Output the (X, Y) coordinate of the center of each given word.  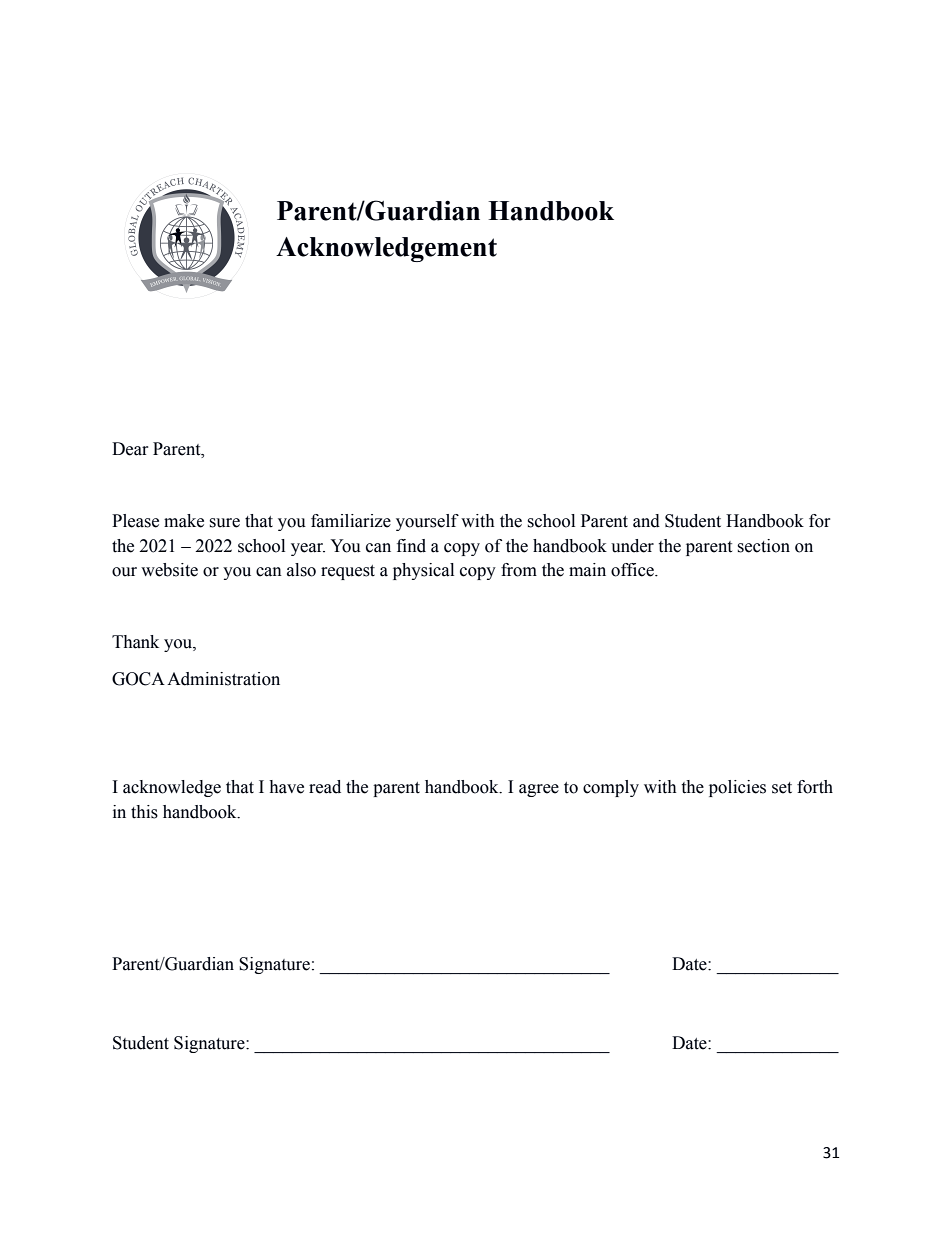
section (763, 546)
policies (737, 788)
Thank (135, 642)
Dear (130, 449)
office (633, 570)
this (144, 812)
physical (423, 571)
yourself (427, 522)
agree (539, 790)
